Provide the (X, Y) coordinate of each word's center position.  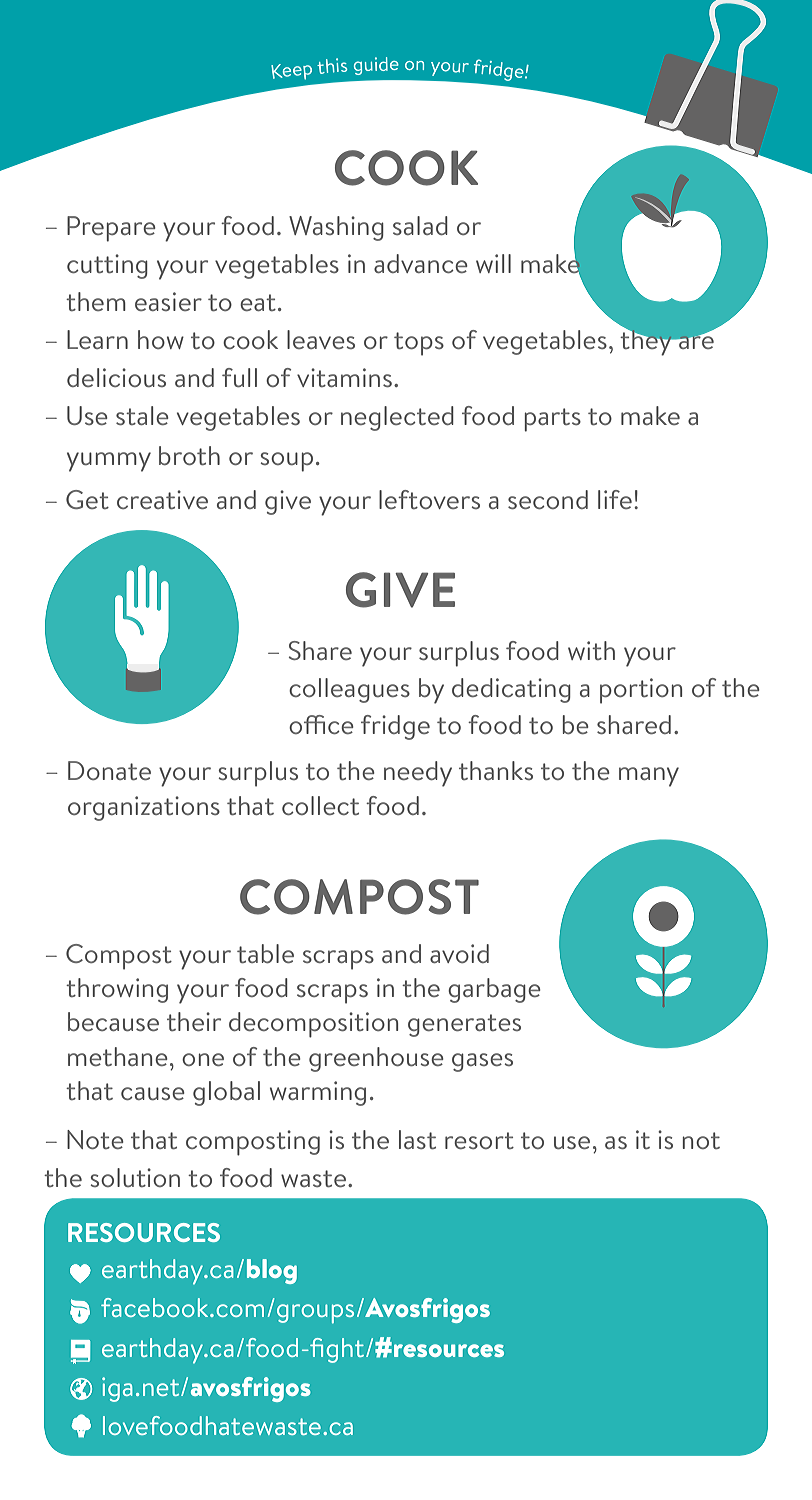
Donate (109, 770)
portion (641, 691)
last (417, 1139)
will (493, 263)
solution (135, 1177)
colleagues (349, 690)
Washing (336, 228)
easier (168, 301)
